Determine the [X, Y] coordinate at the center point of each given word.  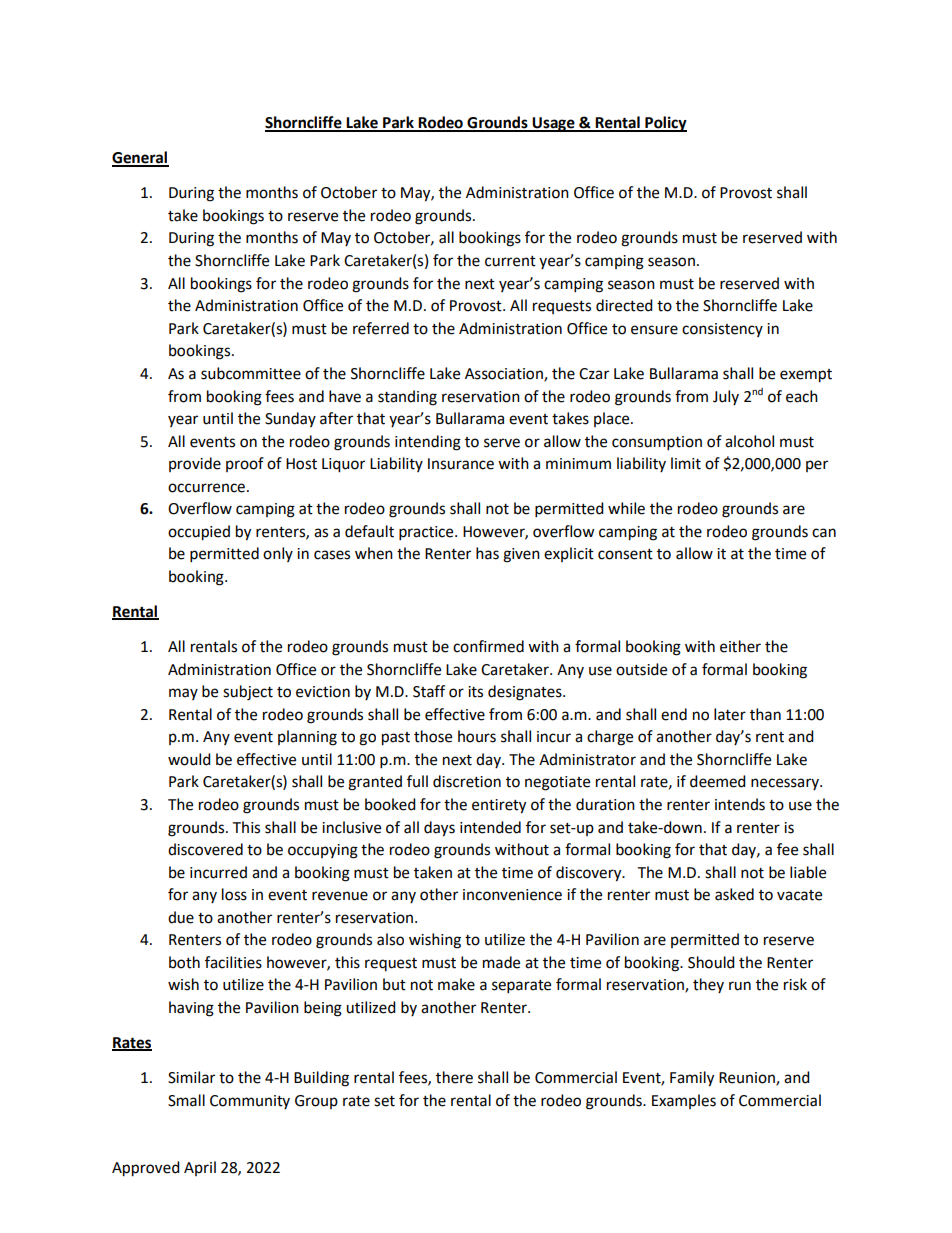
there [454, 1077]
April [200, 1168]
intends [740, 804]
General [140, 158]
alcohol [749, 441]
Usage [554, 124]
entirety [499, 806]
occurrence [206, 488]
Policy [665, 124]
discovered [205, 849]
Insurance [461, 464]
